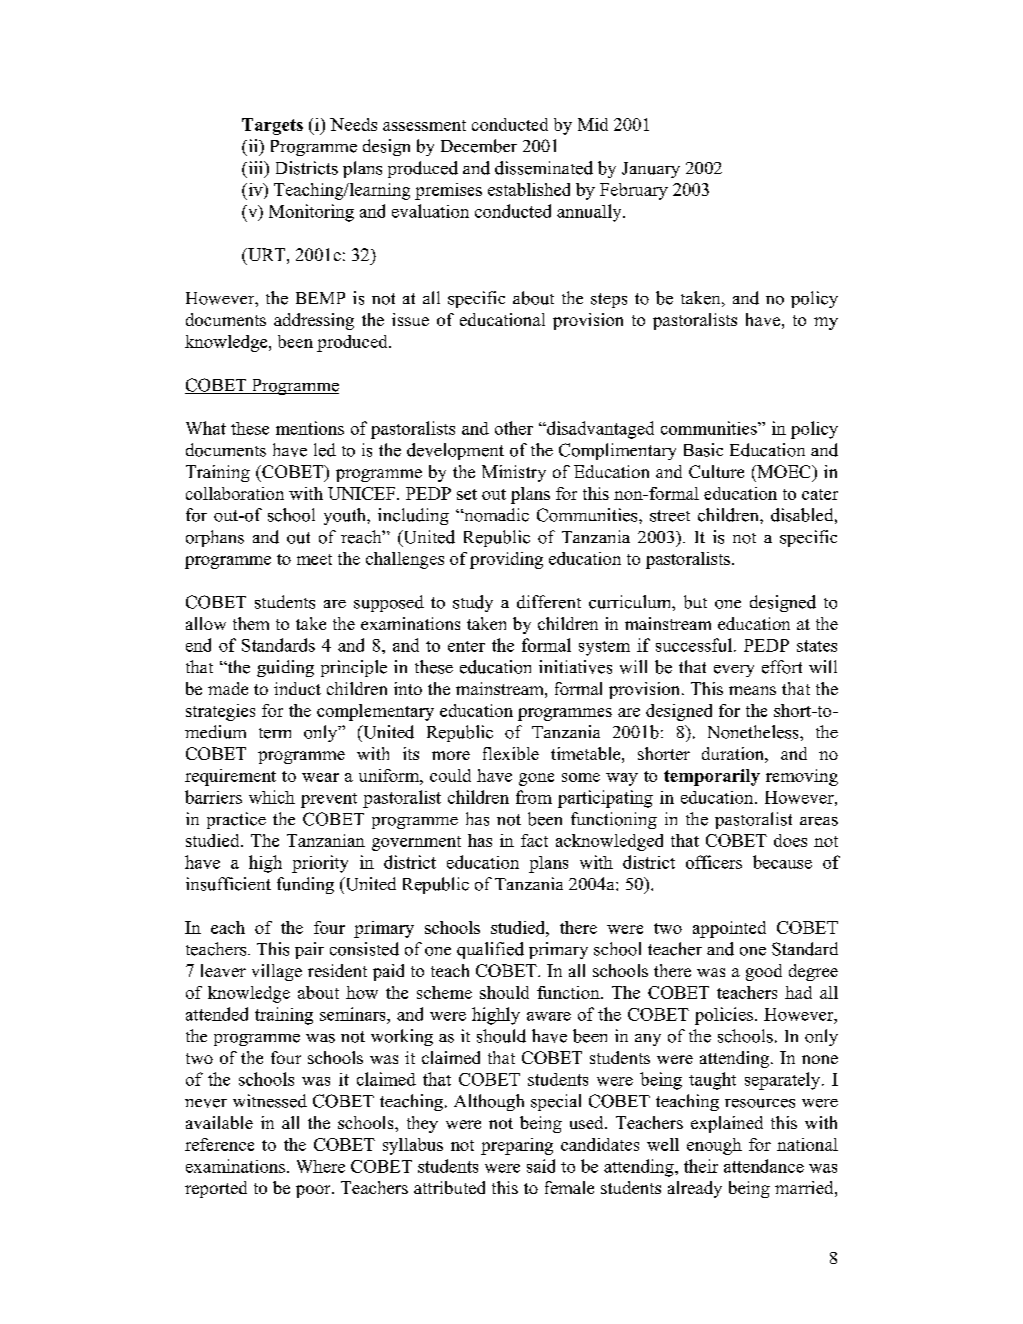  Describe the element at coordinates (235, 493) in the screenshot. I see `collaboration` at that location.
